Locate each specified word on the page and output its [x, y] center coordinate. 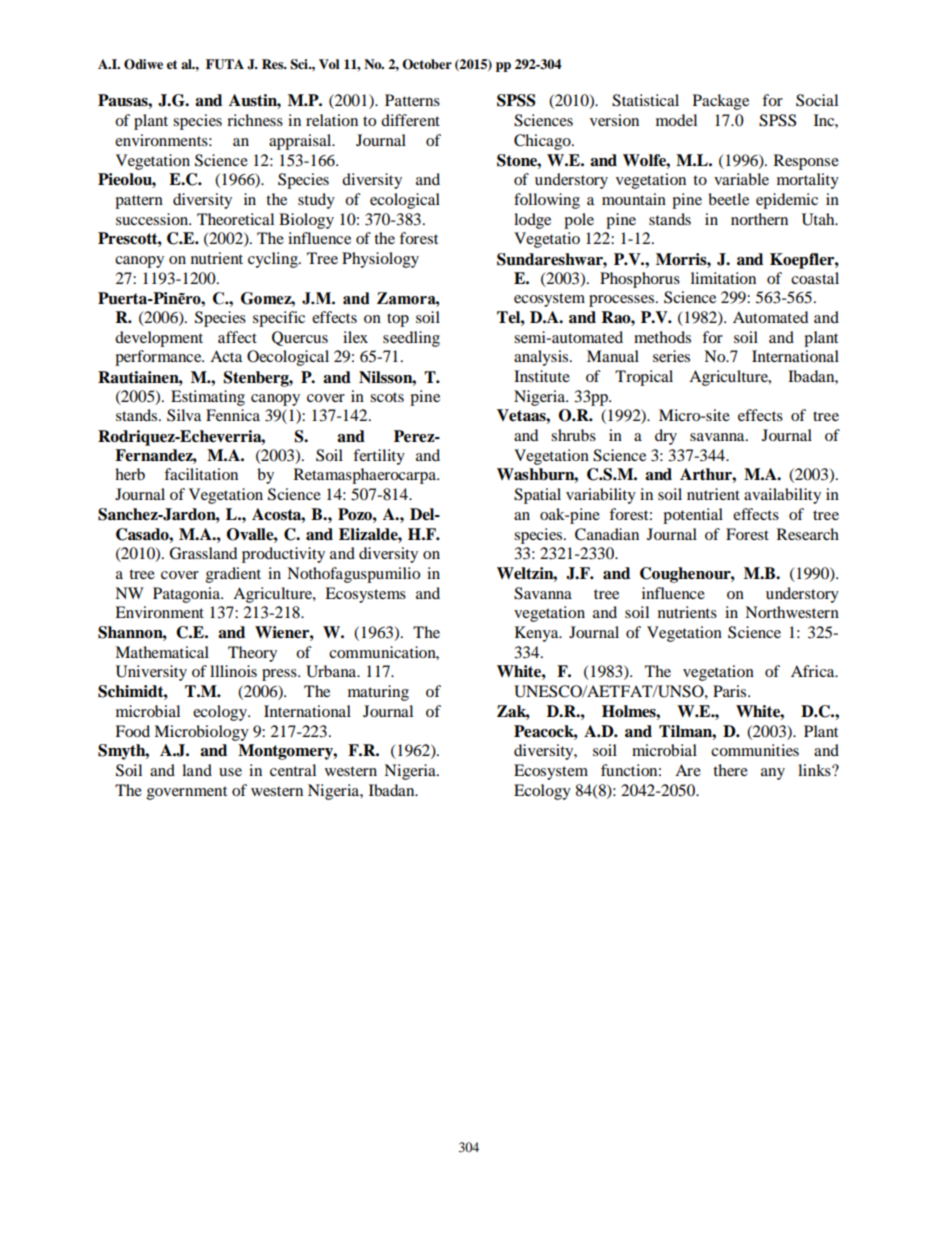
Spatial [537, 496]
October [427, 64]
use [230, 772]
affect [237, 337]
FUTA [225, 64]
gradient [233, 575]
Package [721, 102]
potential [693, 516]
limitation [723, 278]
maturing [378, 693]
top [398, 320]
